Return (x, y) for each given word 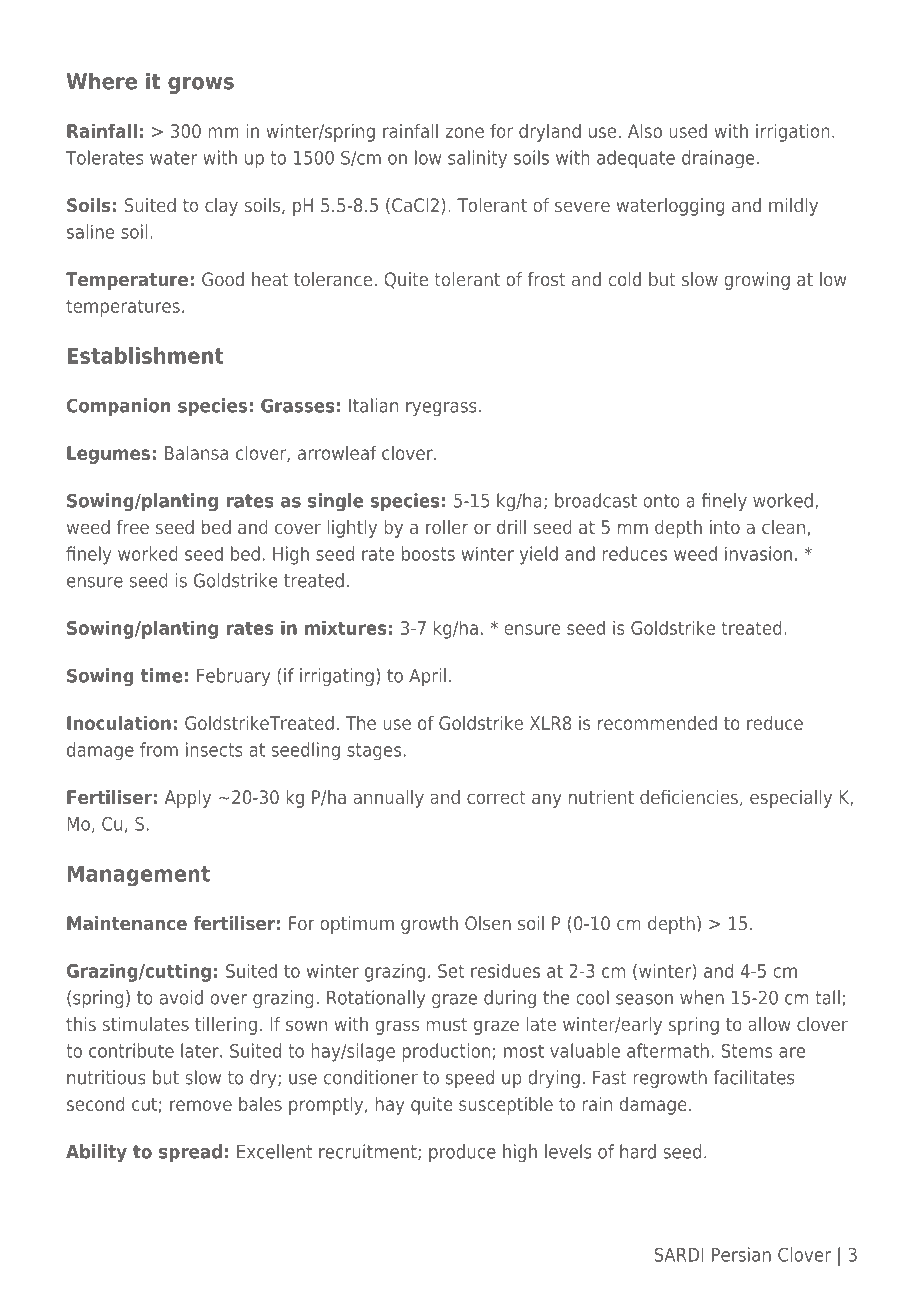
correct (496, 797)
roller (447, 527)
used (688, 130)
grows (201, 85)
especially (791, 799)
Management (139, 875)
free (132, 527)
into (725, 527)
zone (464, 132)
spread (190, 1153)
